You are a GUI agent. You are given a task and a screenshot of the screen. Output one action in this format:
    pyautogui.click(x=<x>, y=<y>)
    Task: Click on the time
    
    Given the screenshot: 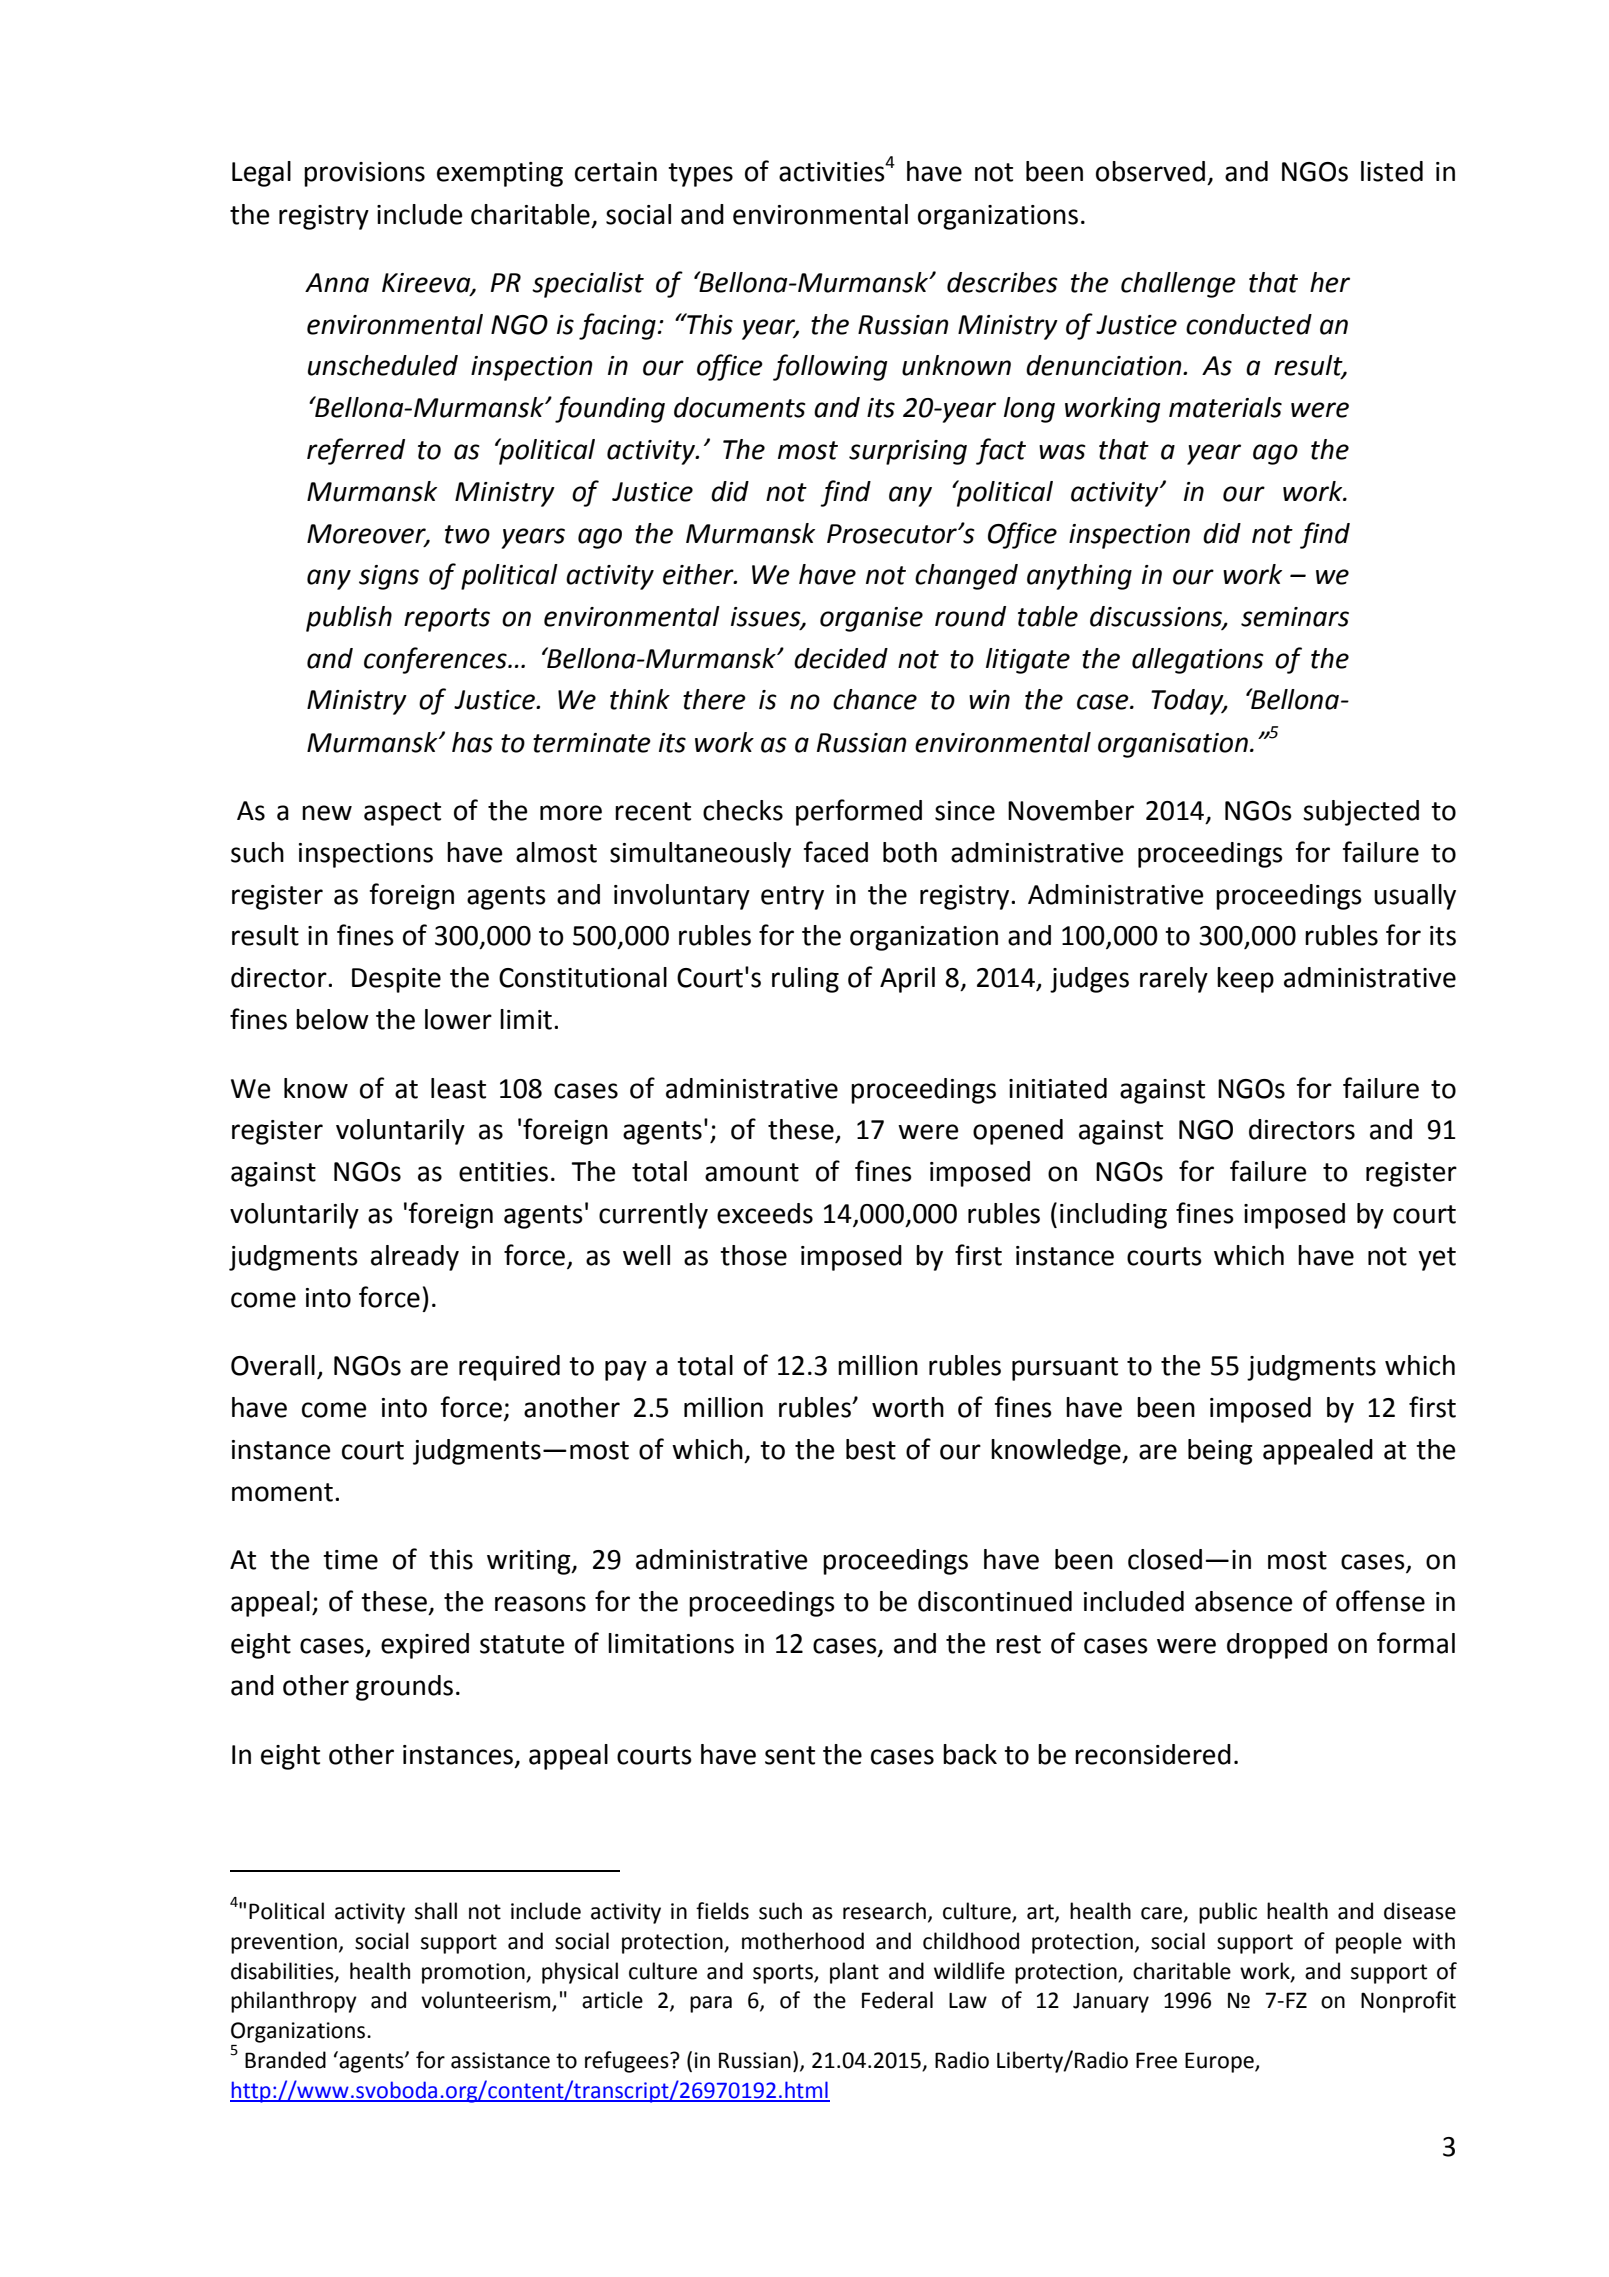 What is the action you would take?
    pyautogui.click(x=350, y=1560)
